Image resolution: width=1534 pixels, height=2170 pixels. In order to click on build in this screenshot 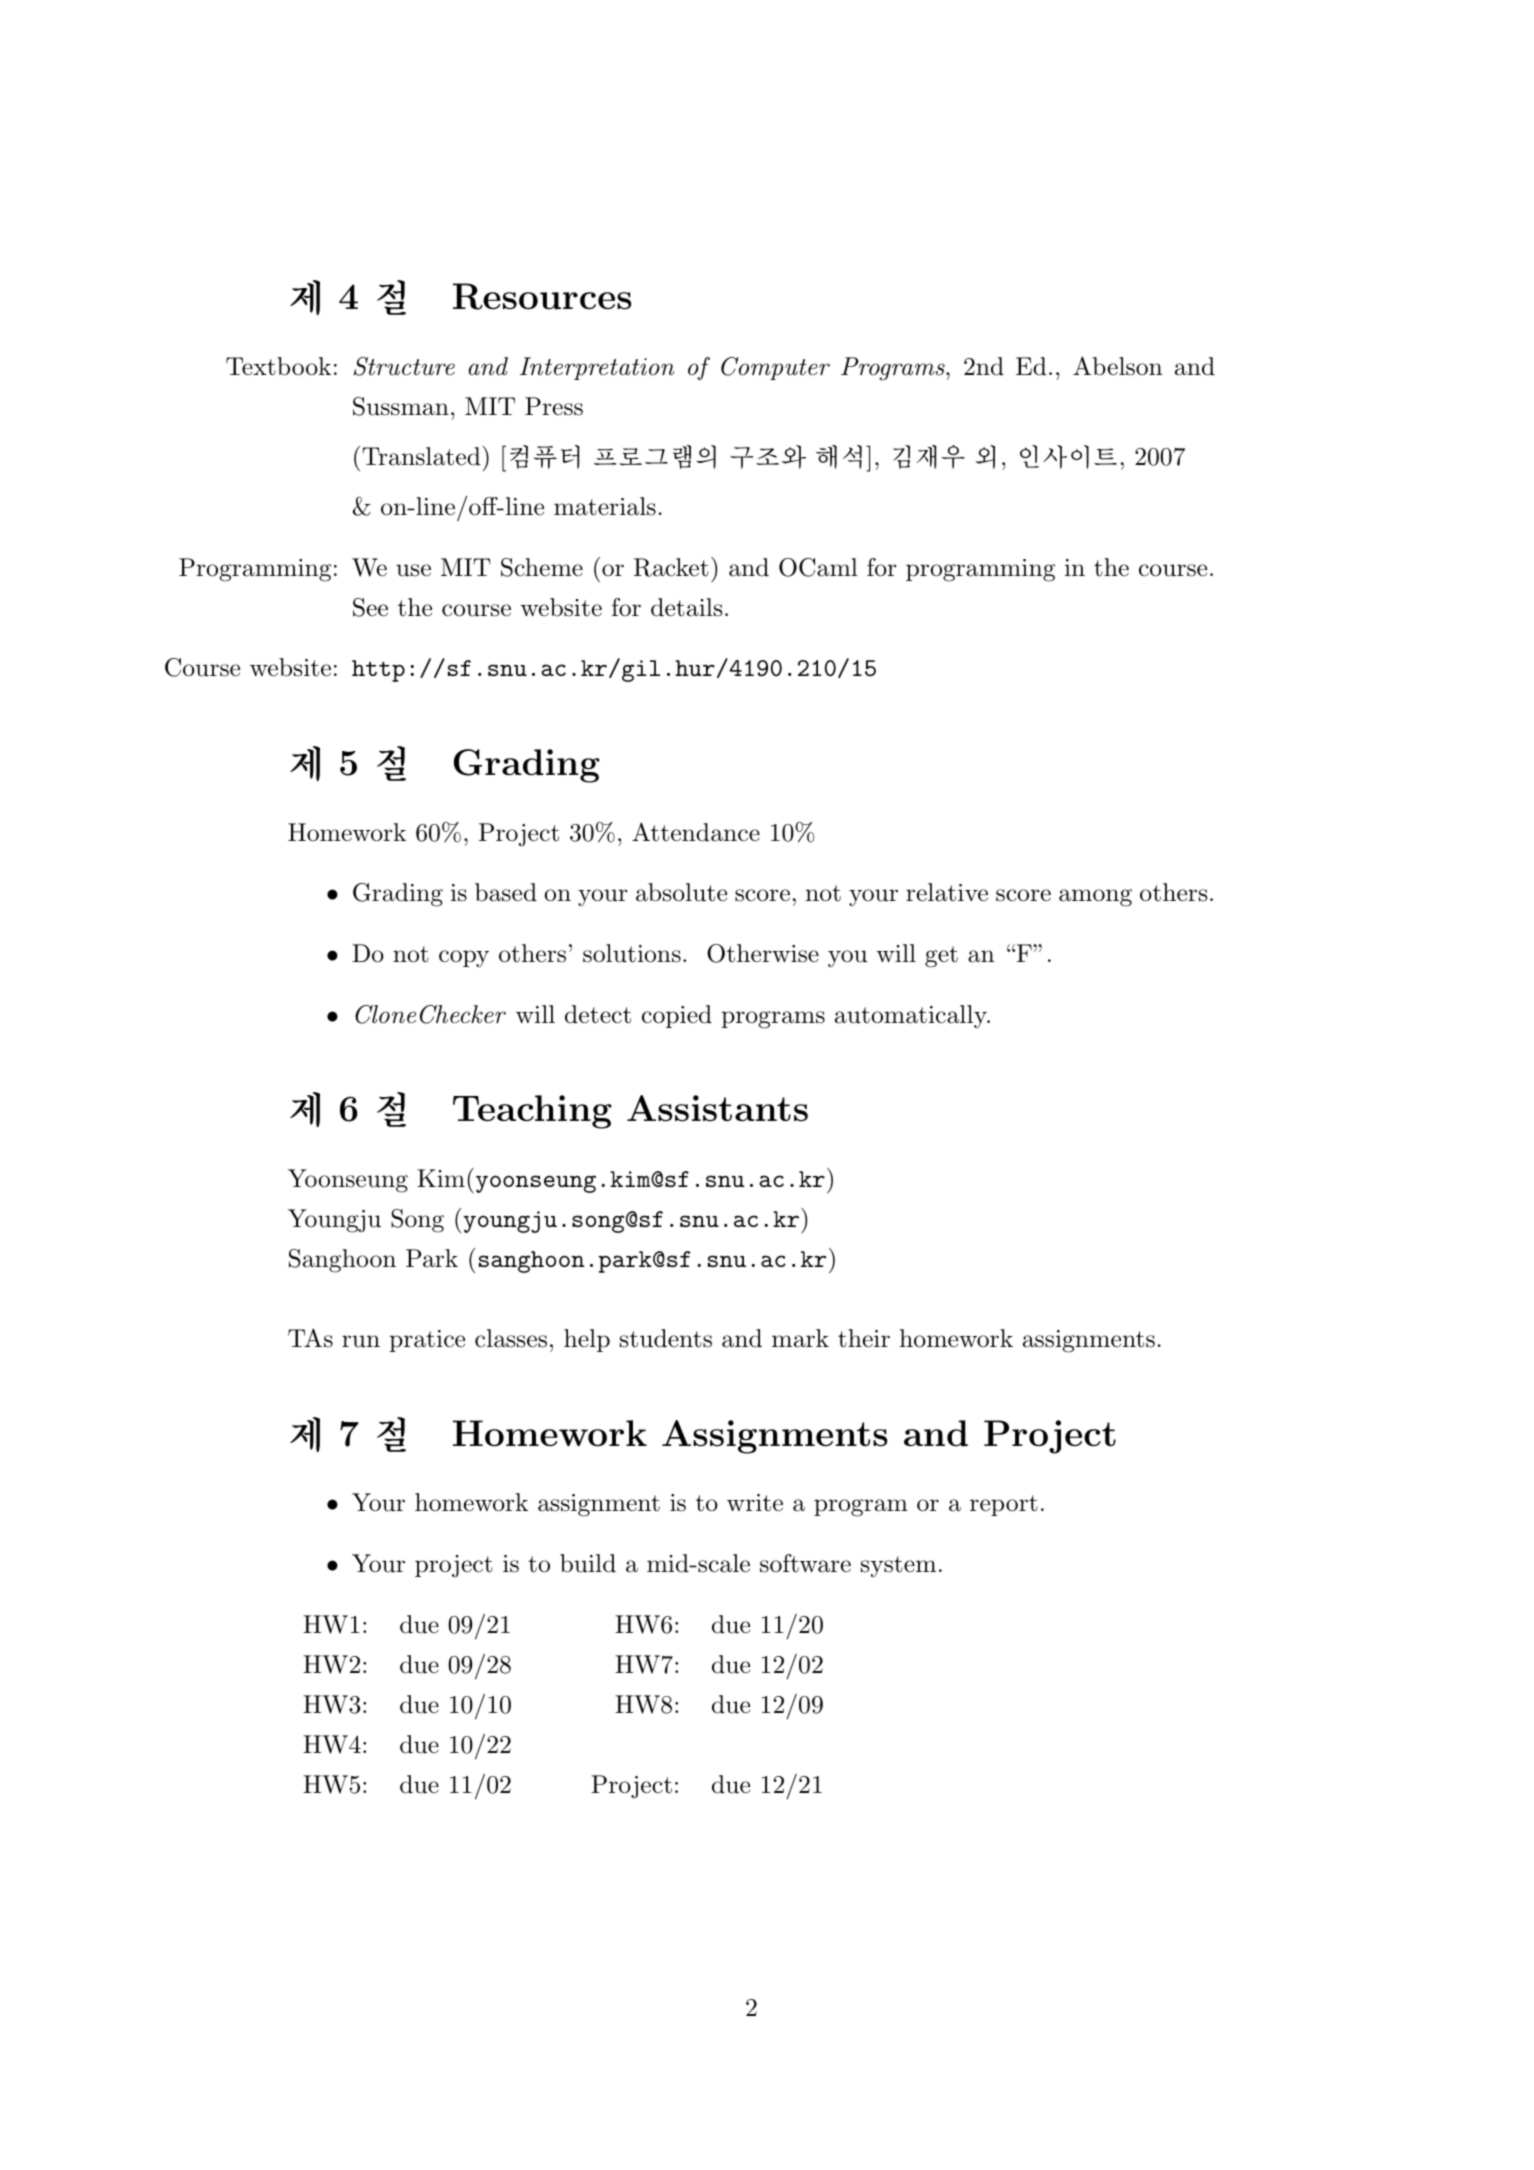, I will do `click(588, 1563)`.
